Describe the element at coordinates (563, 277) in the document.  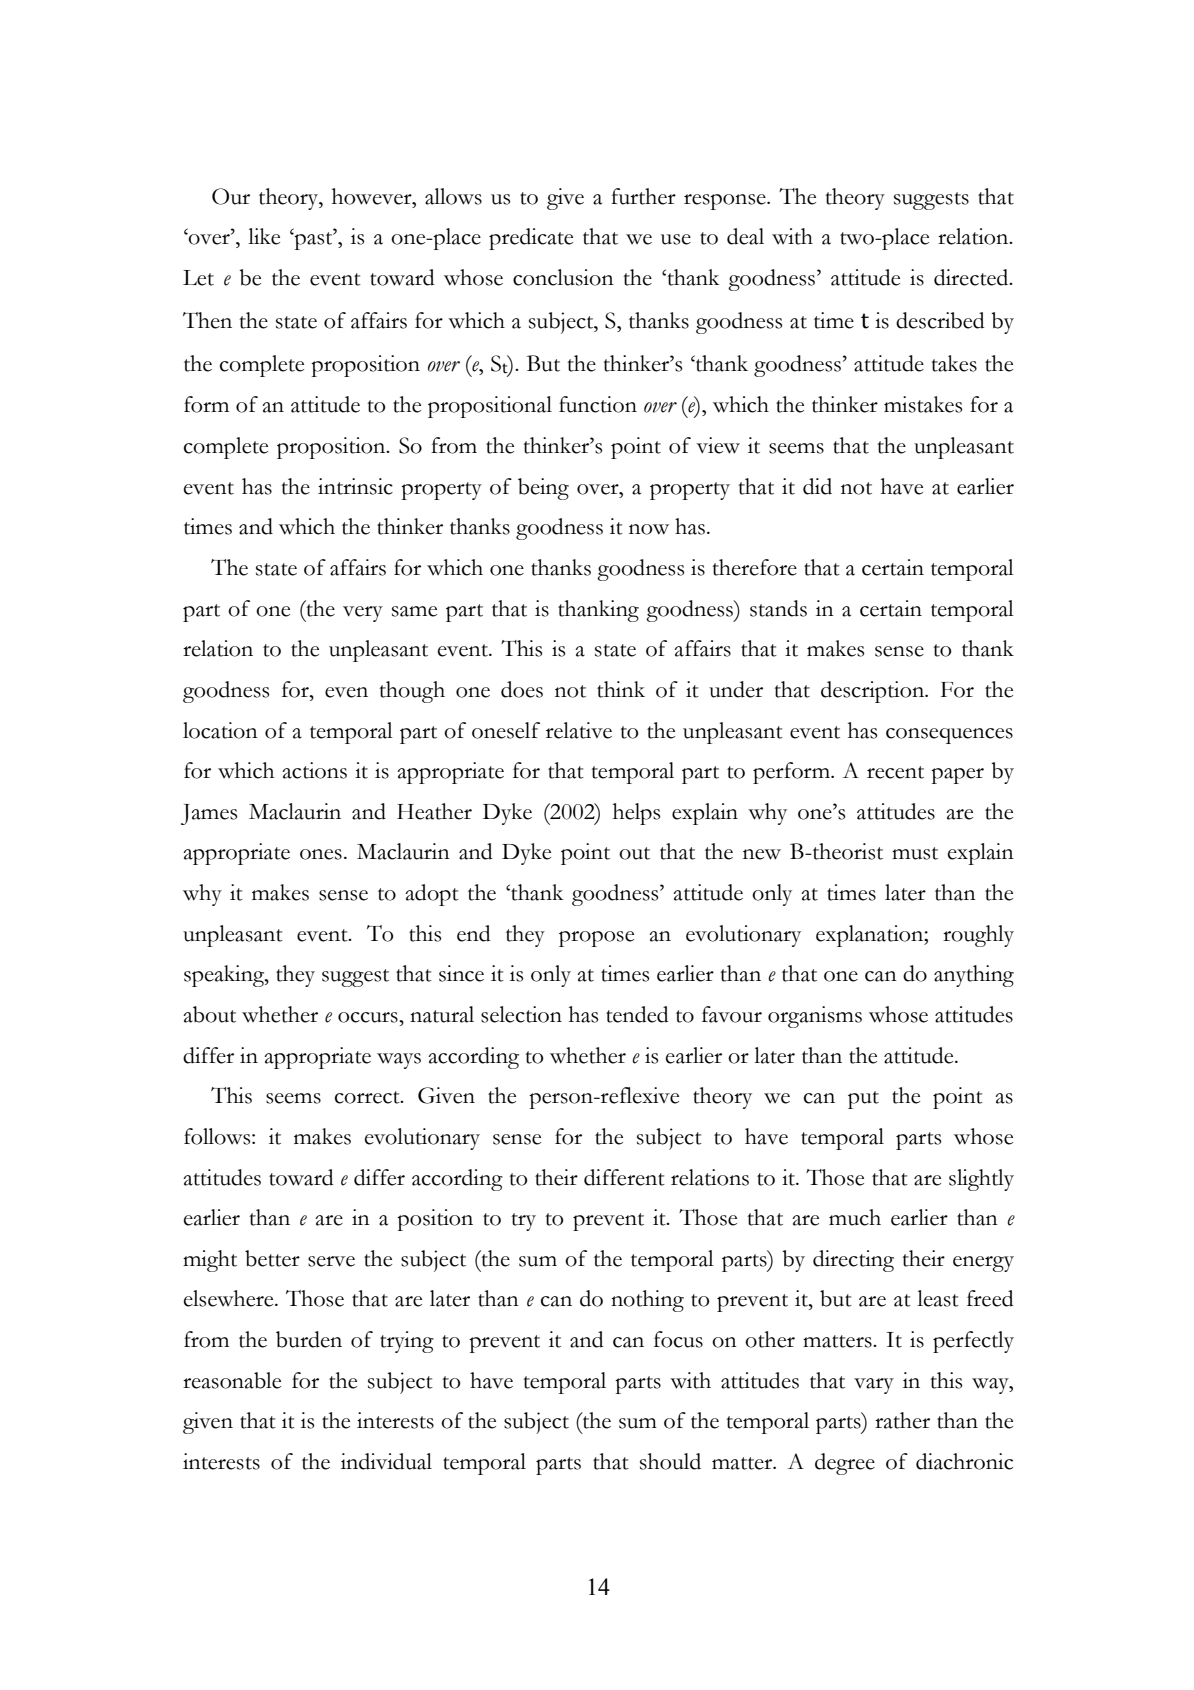
I see `conclusion` at that location.
